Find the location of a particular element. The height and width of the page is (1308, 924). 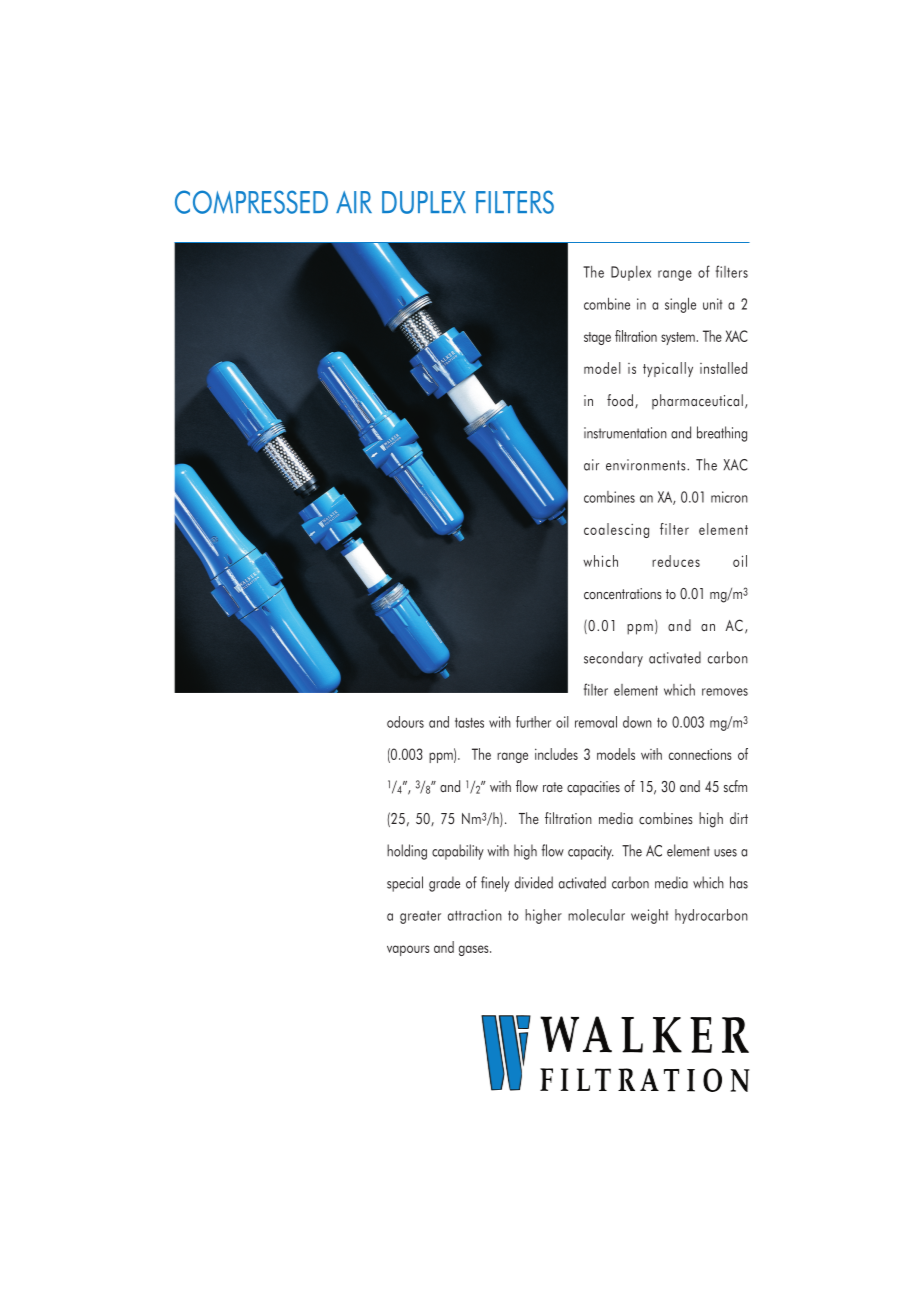

food is located at coordinates (620, 400).
